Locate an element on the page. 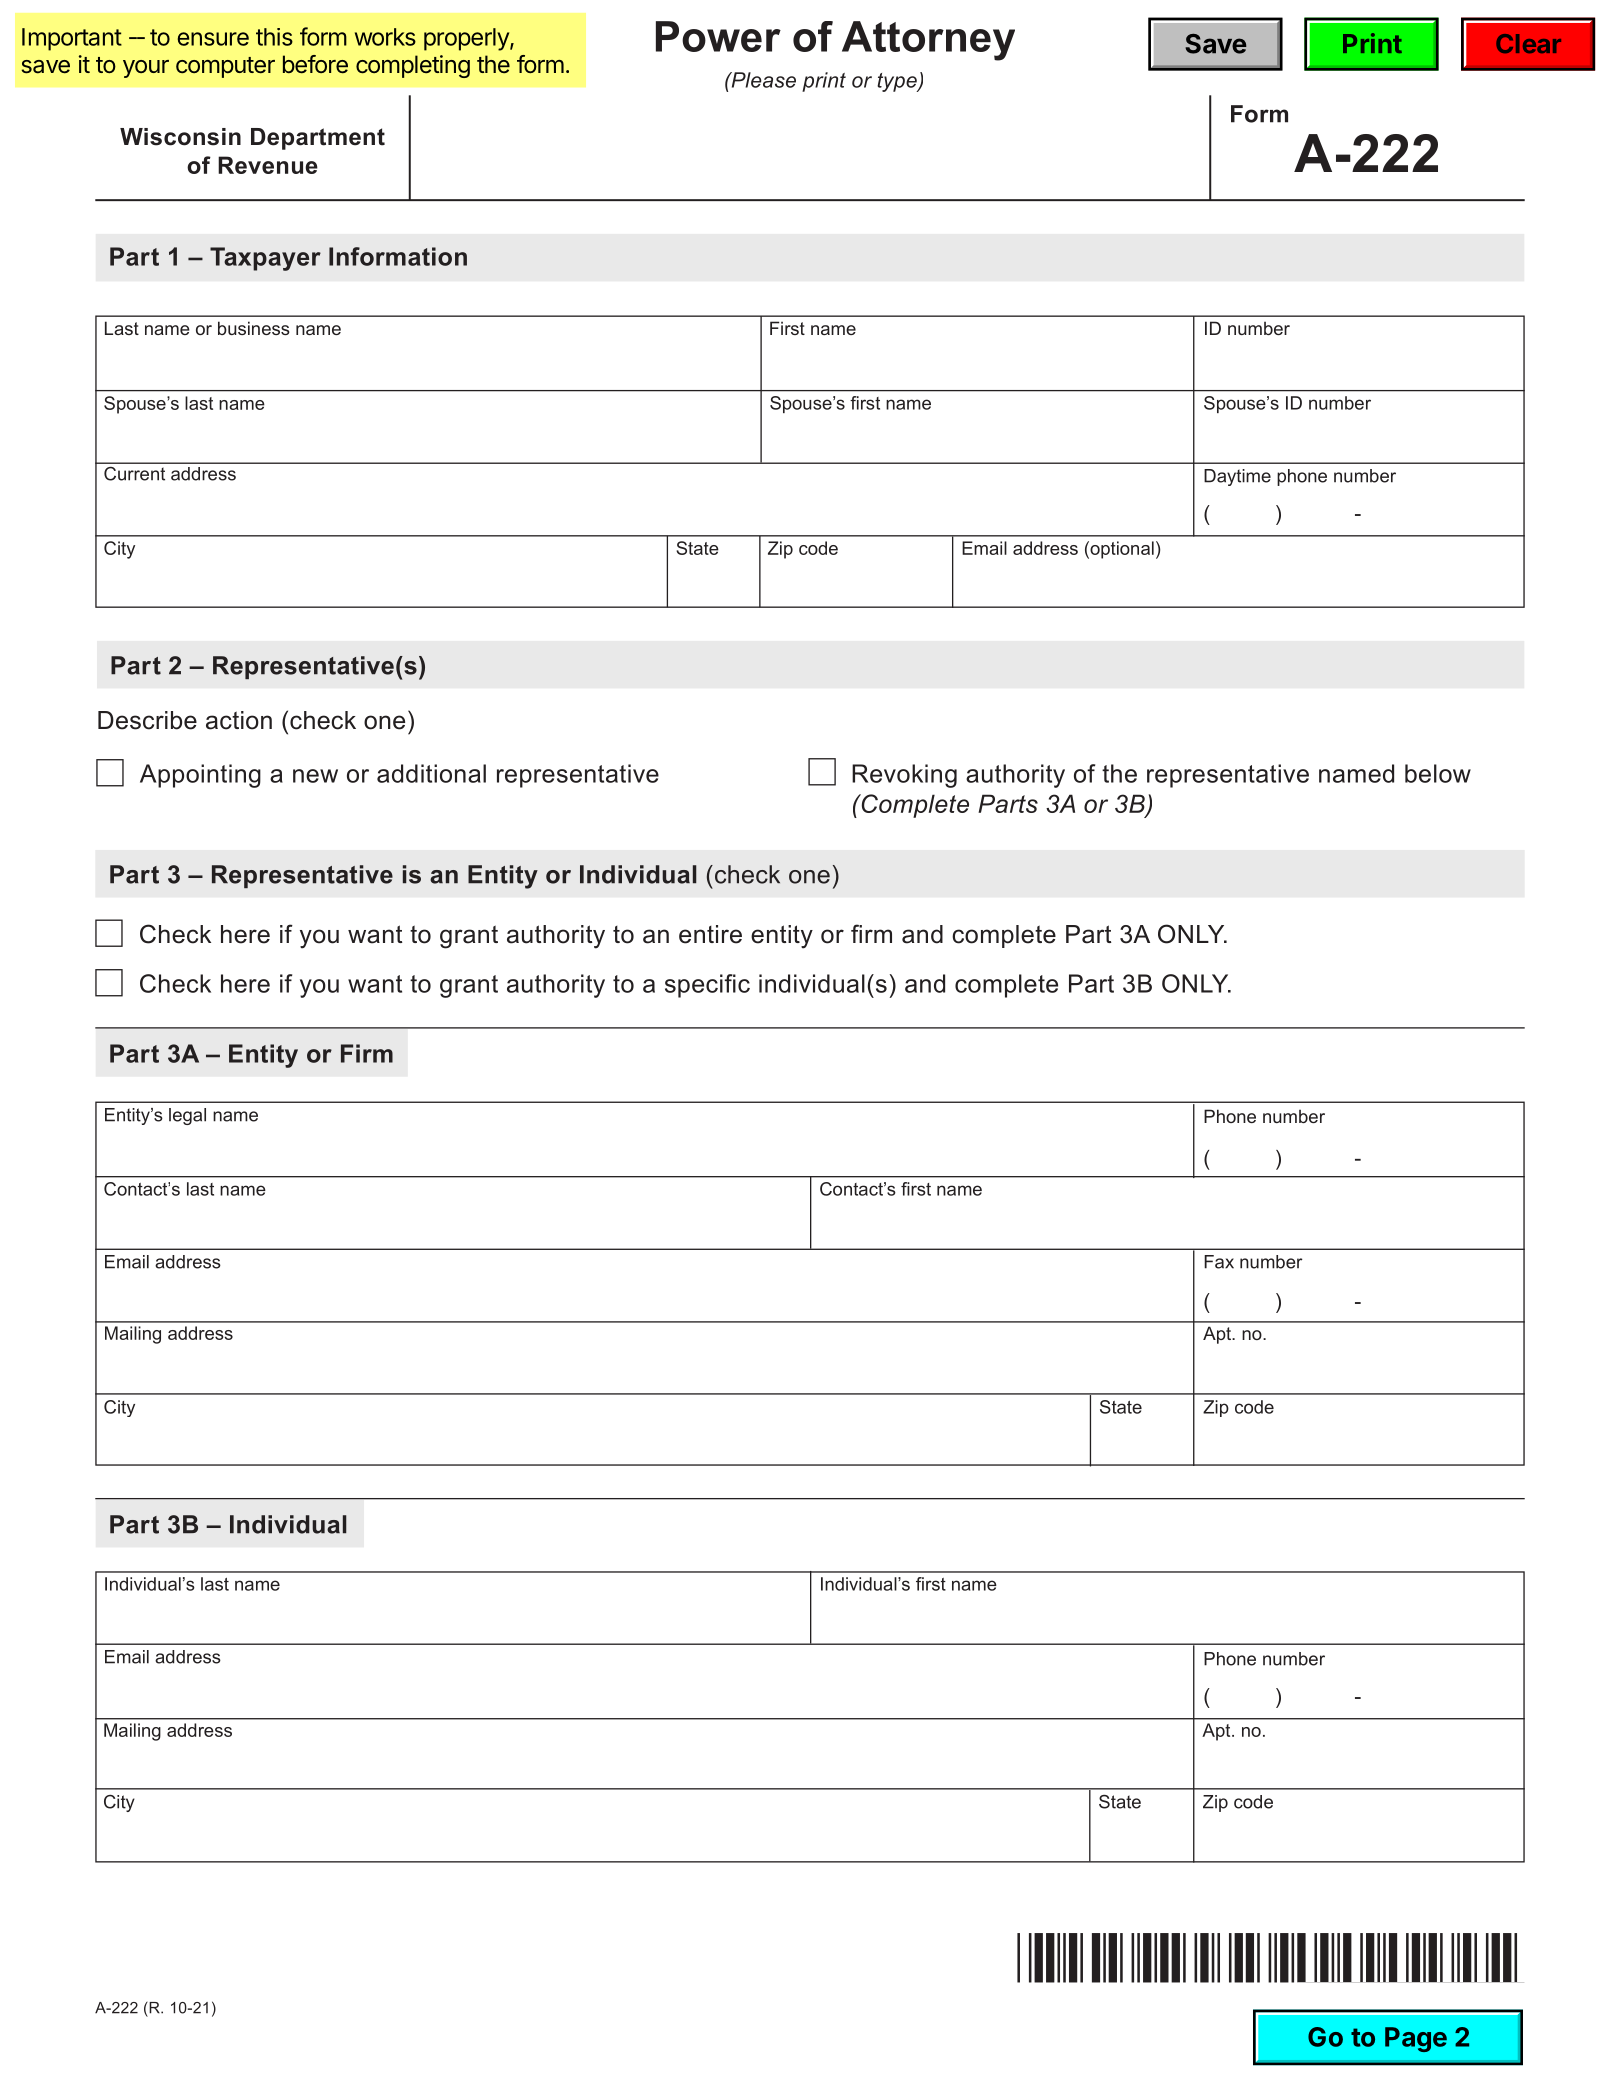 The height and width of the image is (2097, 1620). action is located at coordinates (239, 720).
